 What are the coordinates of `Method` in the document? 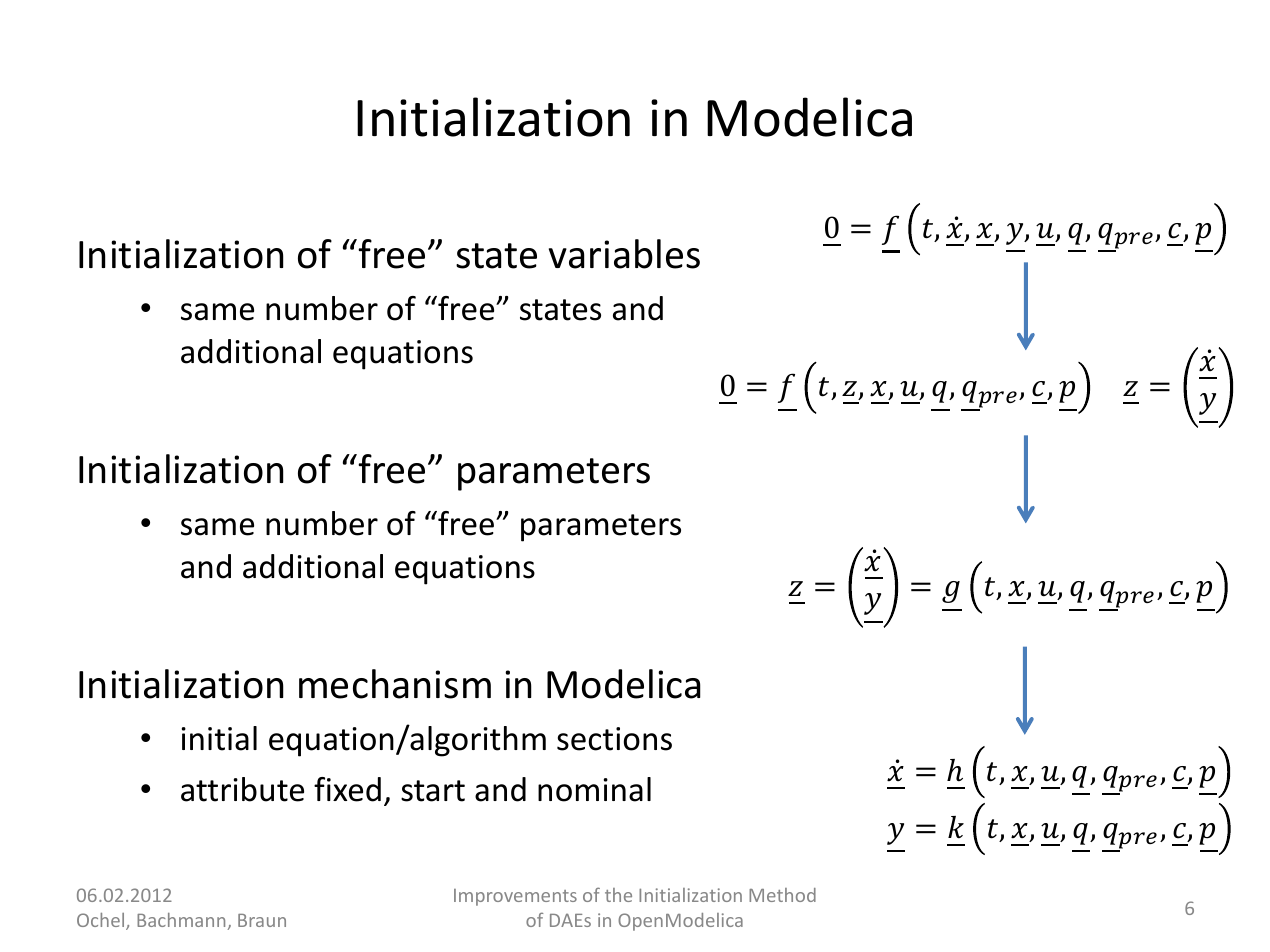 It's located at (782, 895).
